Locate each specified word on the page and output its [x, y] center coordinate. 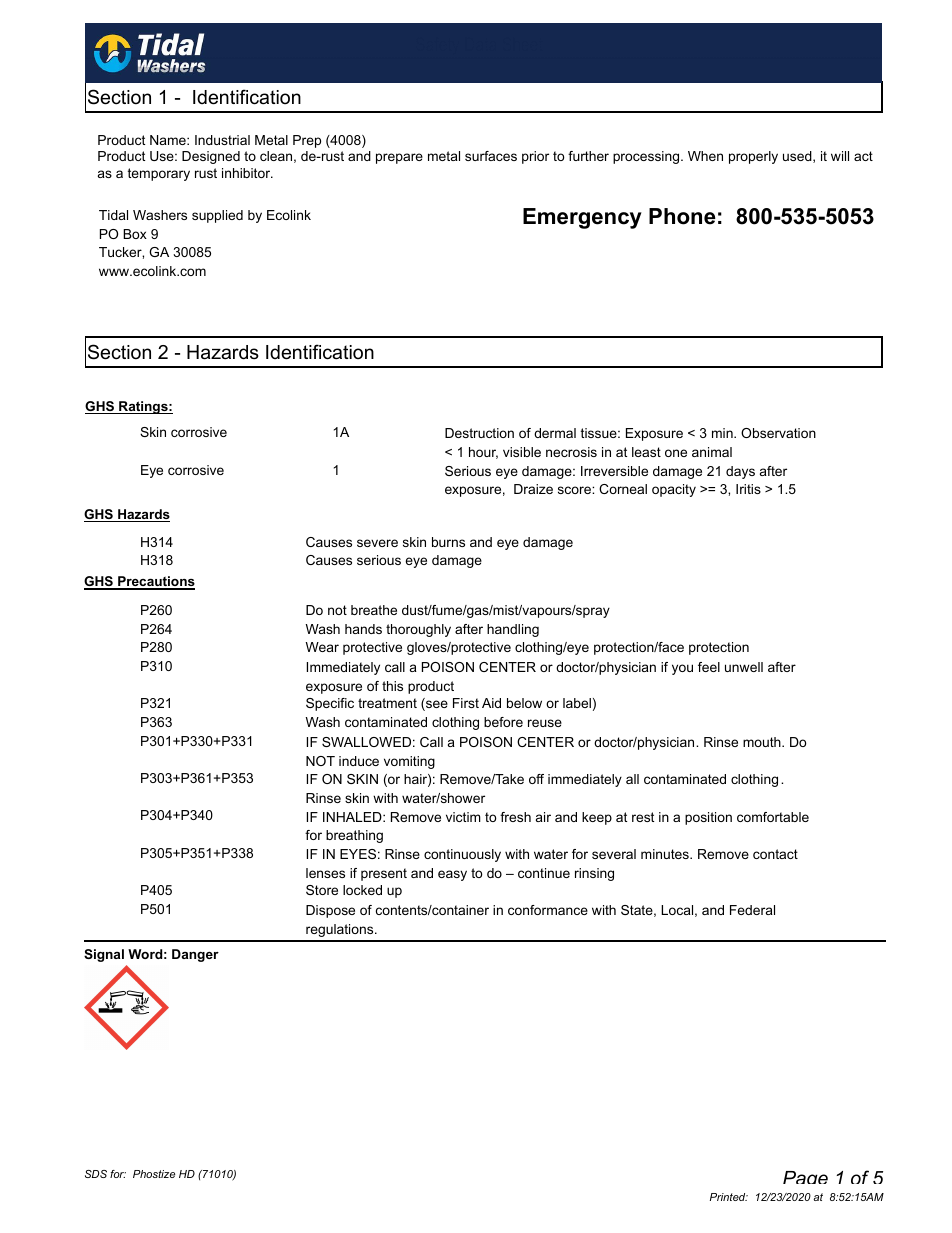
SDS [96, 1174]
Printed [729, 1197]
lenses [325, 873]
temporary [159, 174]
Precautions [155, 582]
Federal [752, 910]
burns [448, 542]
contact [775, 854]
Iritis [748, 489]
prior [535, 157]
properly [753, 157]
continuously [462, 855]
